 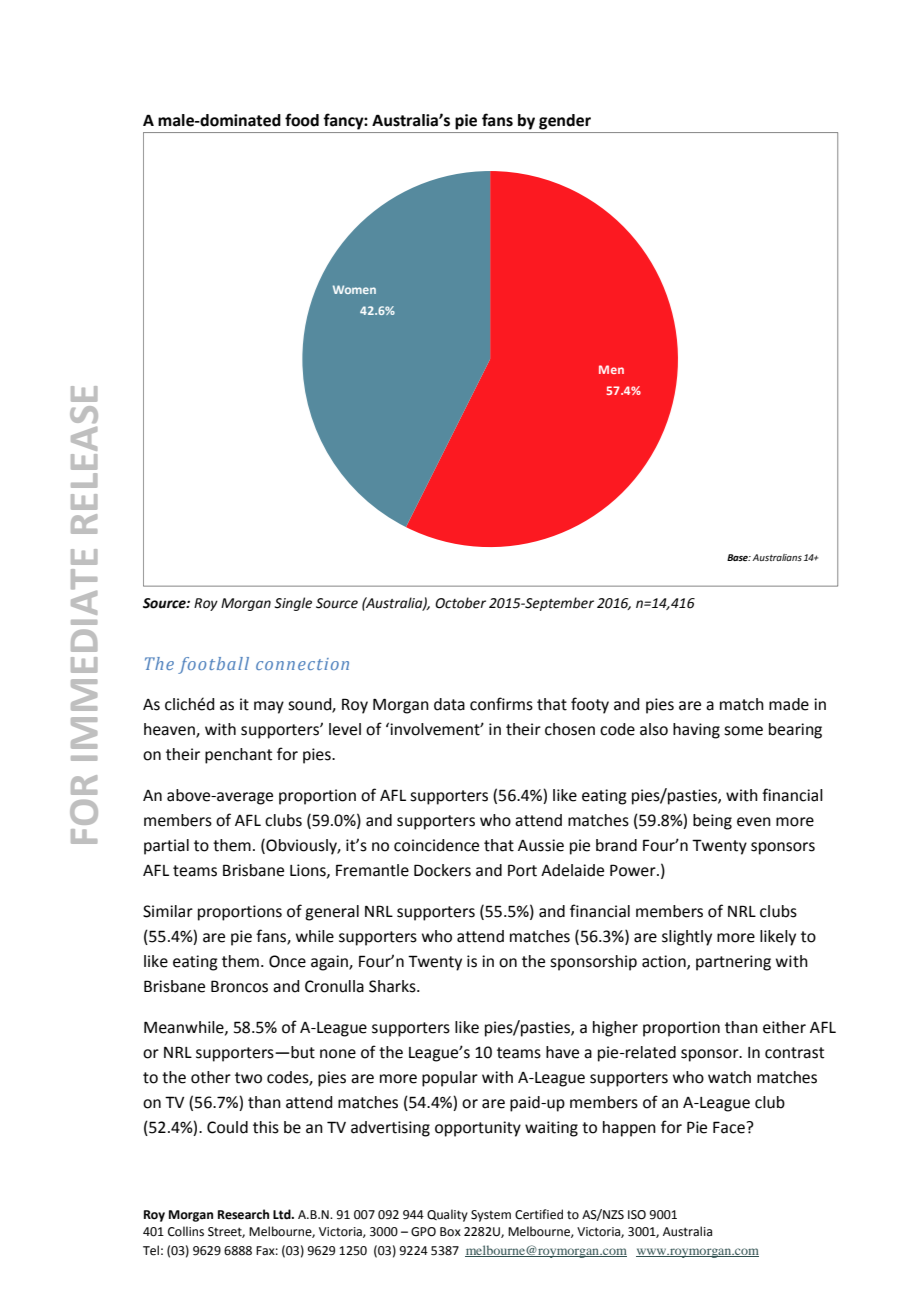 What do you see at coordinates (637, 1215) in the screenshot?
I see `ISO` at bounding box center [637, 1215].
